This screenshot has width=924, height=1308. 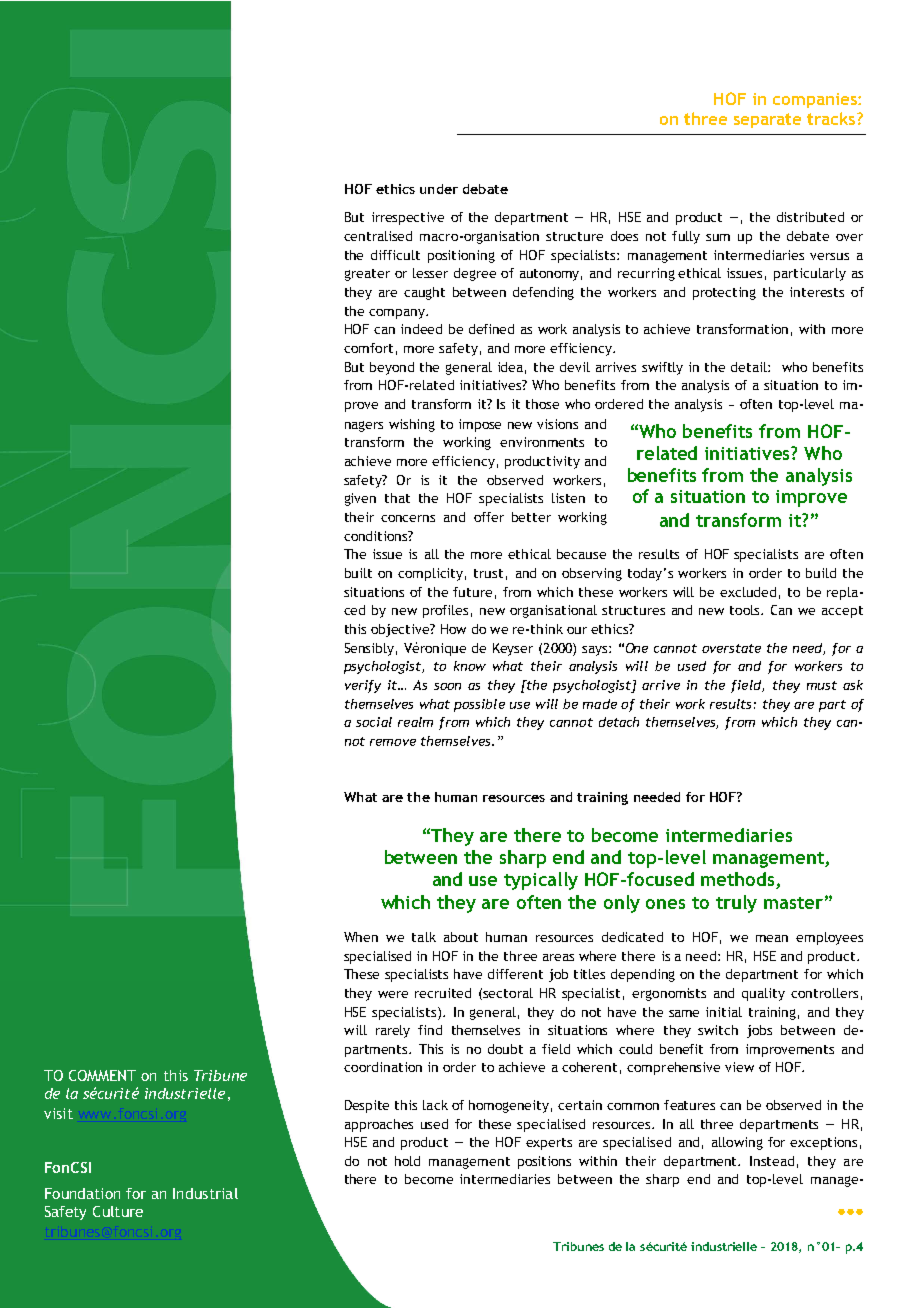 What do you see at coordinates (407, 1161) in the screenshot?
I see `hold` at bounding box center [407, 1161].
